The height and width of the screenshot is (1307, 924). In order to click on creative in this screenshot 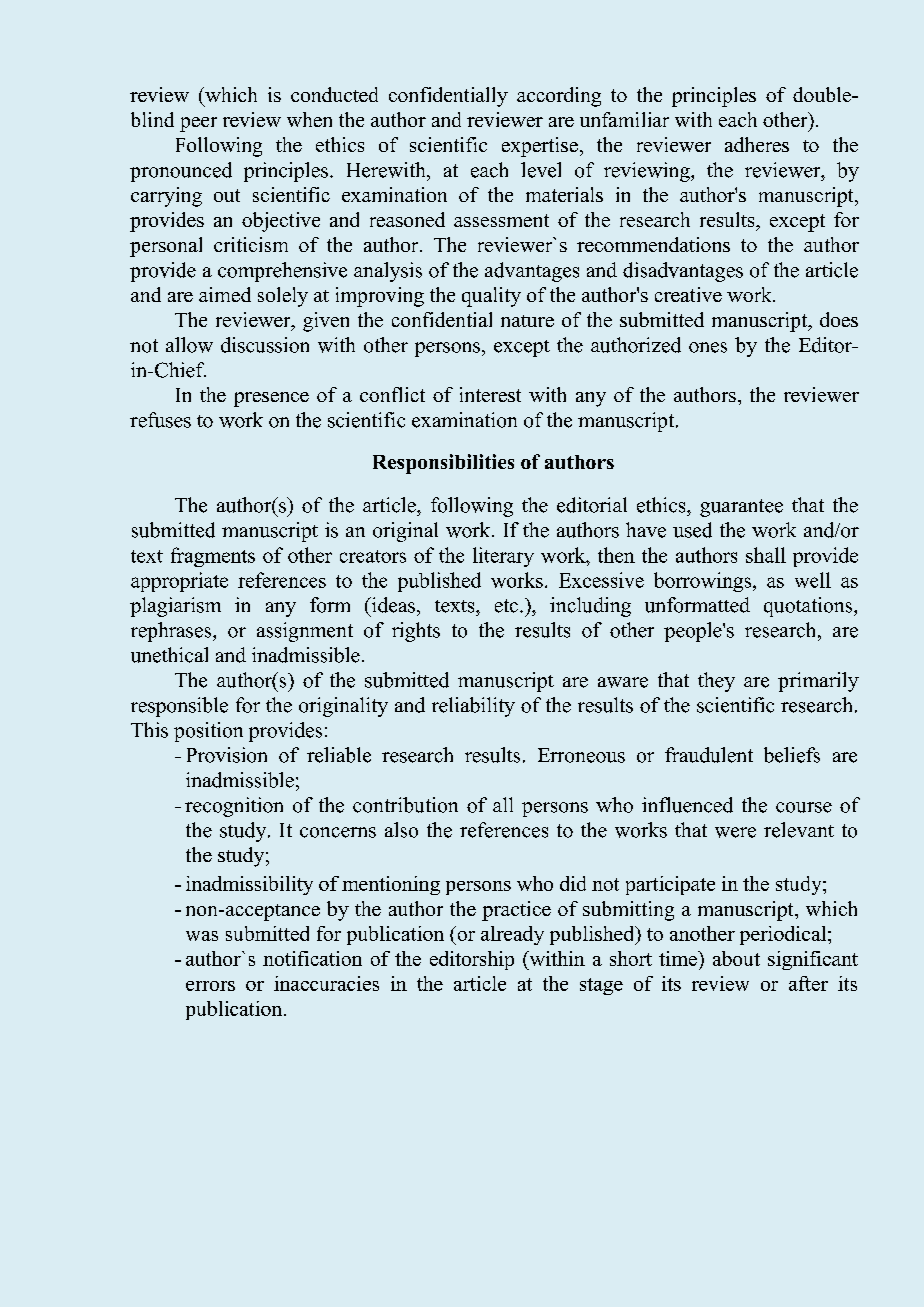, I will do `click(688, 294)`.
